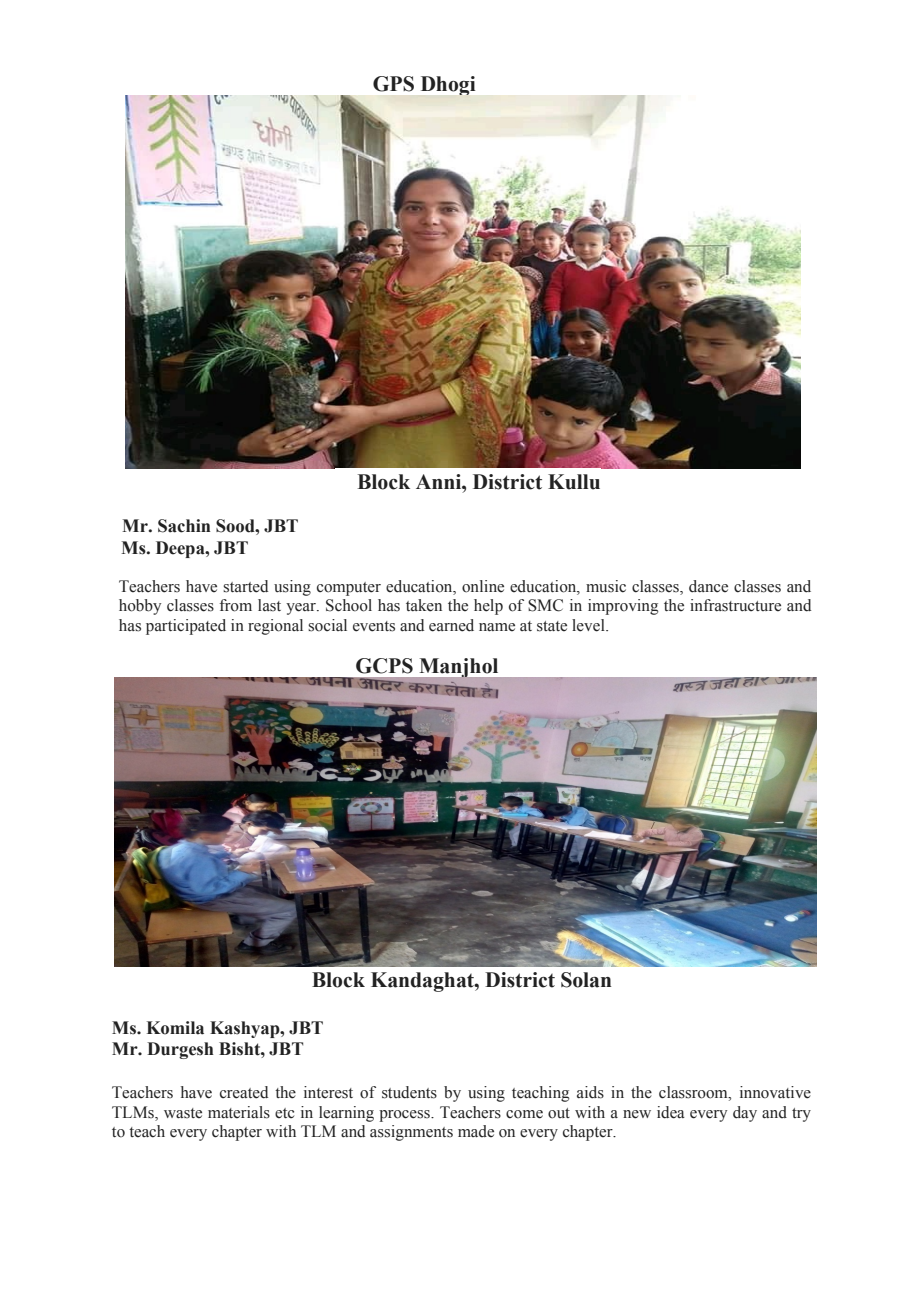 The width and height of the screenshot is (924, 1308). What do you see at coordinates (476, 1131) in the screenshot?
I see `made` at bounding box center [476, 1131].
